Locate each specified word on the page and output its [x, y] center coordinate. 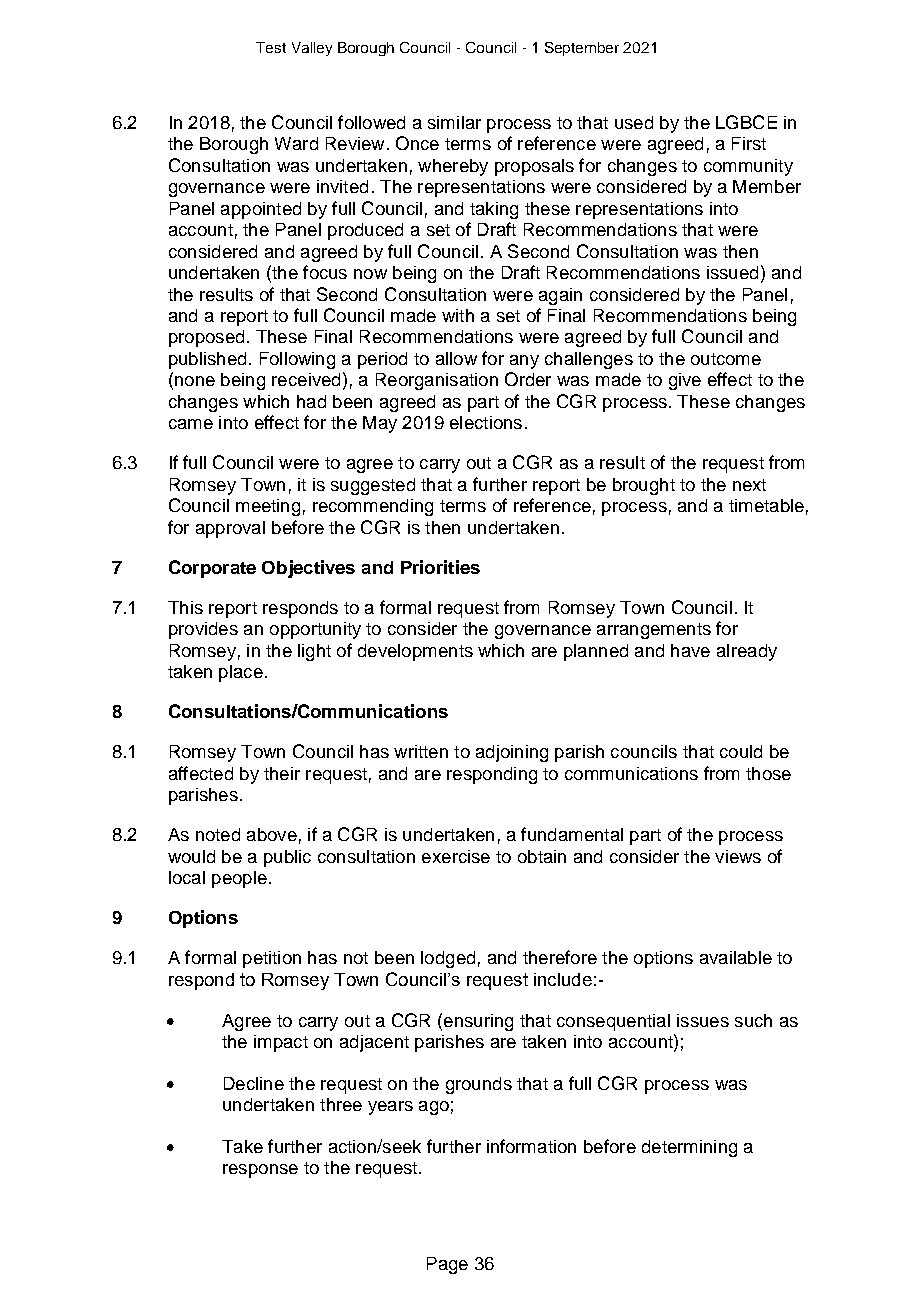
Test [271, 47]
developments [415, 652]
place [241, 673]
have [690, 650]
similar [454, 122]
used [634, 122]
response [260, 1171]
